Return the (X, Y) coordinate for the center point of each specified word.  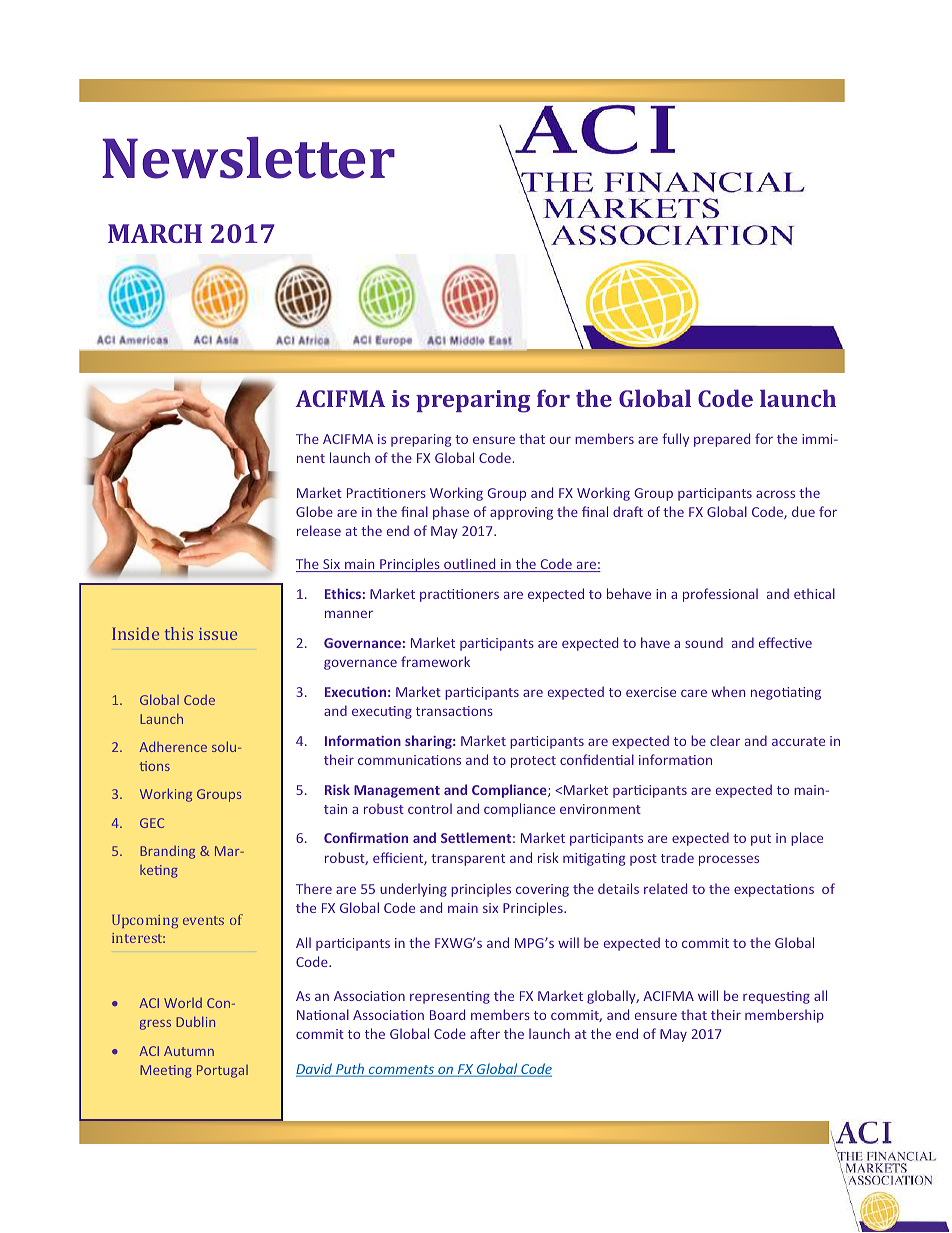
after (485, 1033)
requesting (776, 997)
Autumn (189, 1051)
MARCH (155, 233)
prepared (722, 440)
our (560, 440)
